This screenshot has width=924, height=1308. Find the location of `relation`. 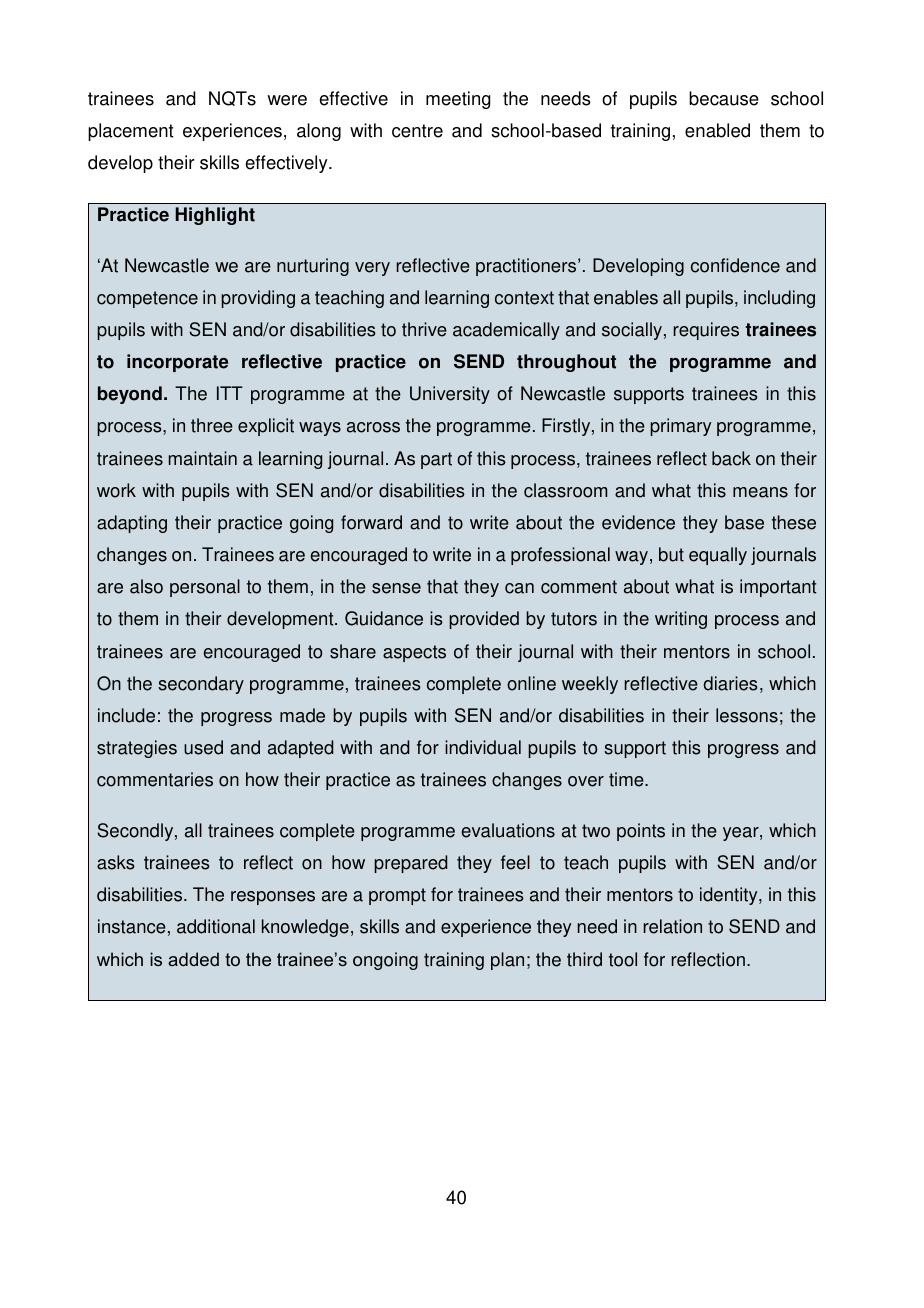

relation is located at coordinates (673, 926).
